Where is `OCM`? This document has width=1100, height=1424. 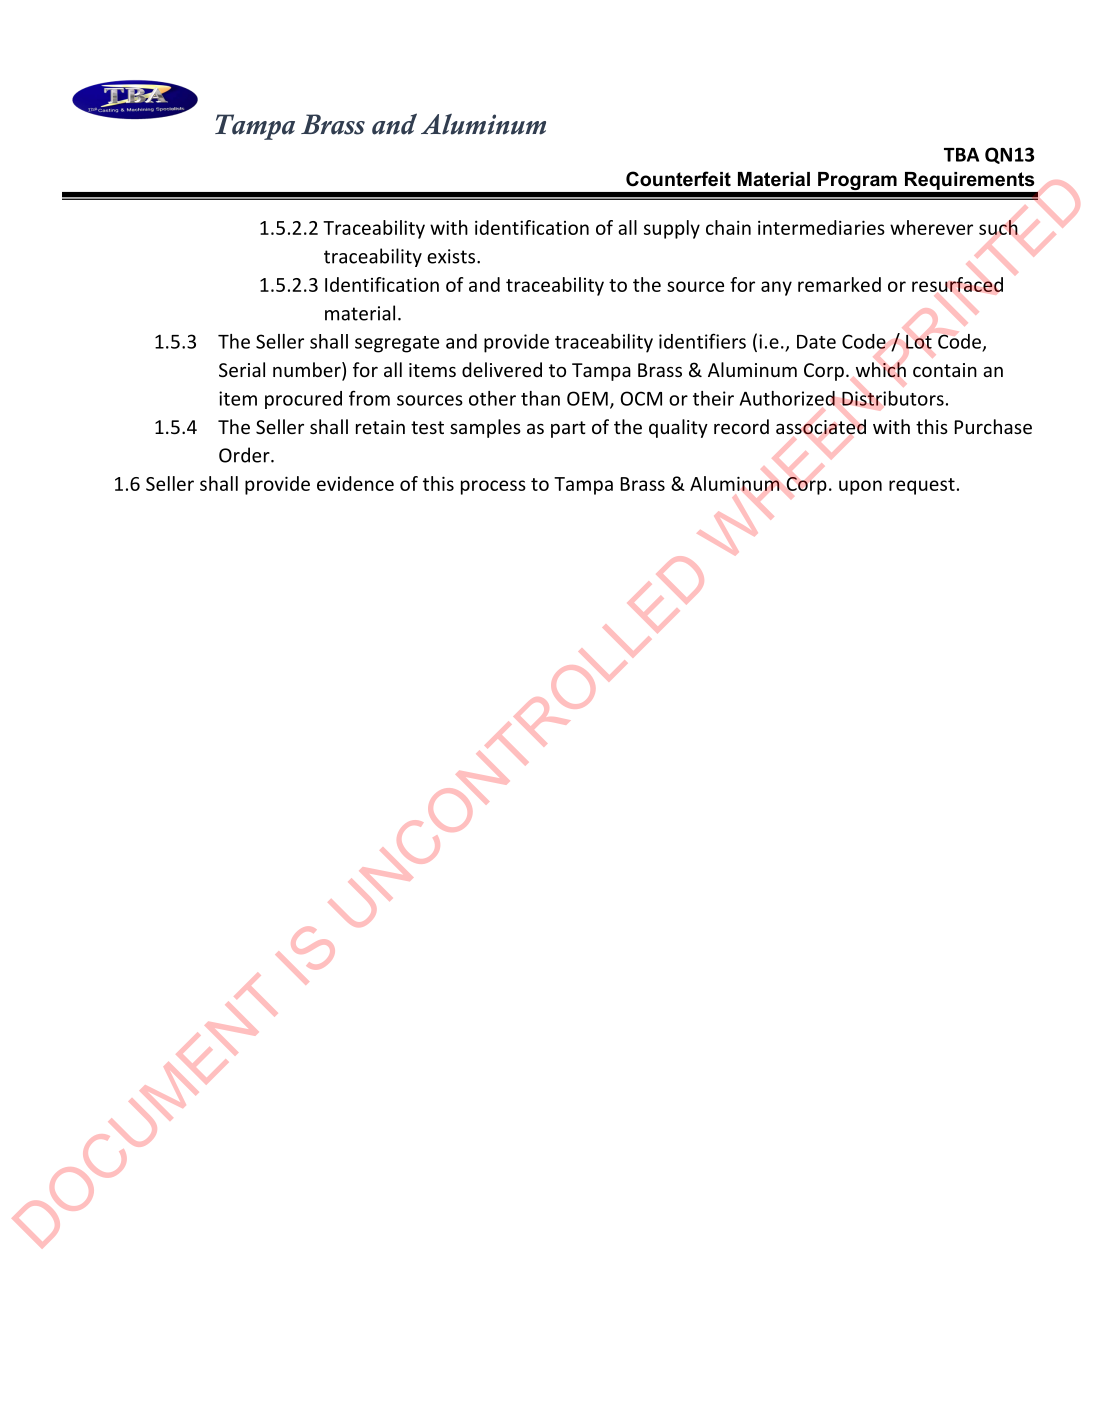 OCM is located at coordinates (641, 398).
